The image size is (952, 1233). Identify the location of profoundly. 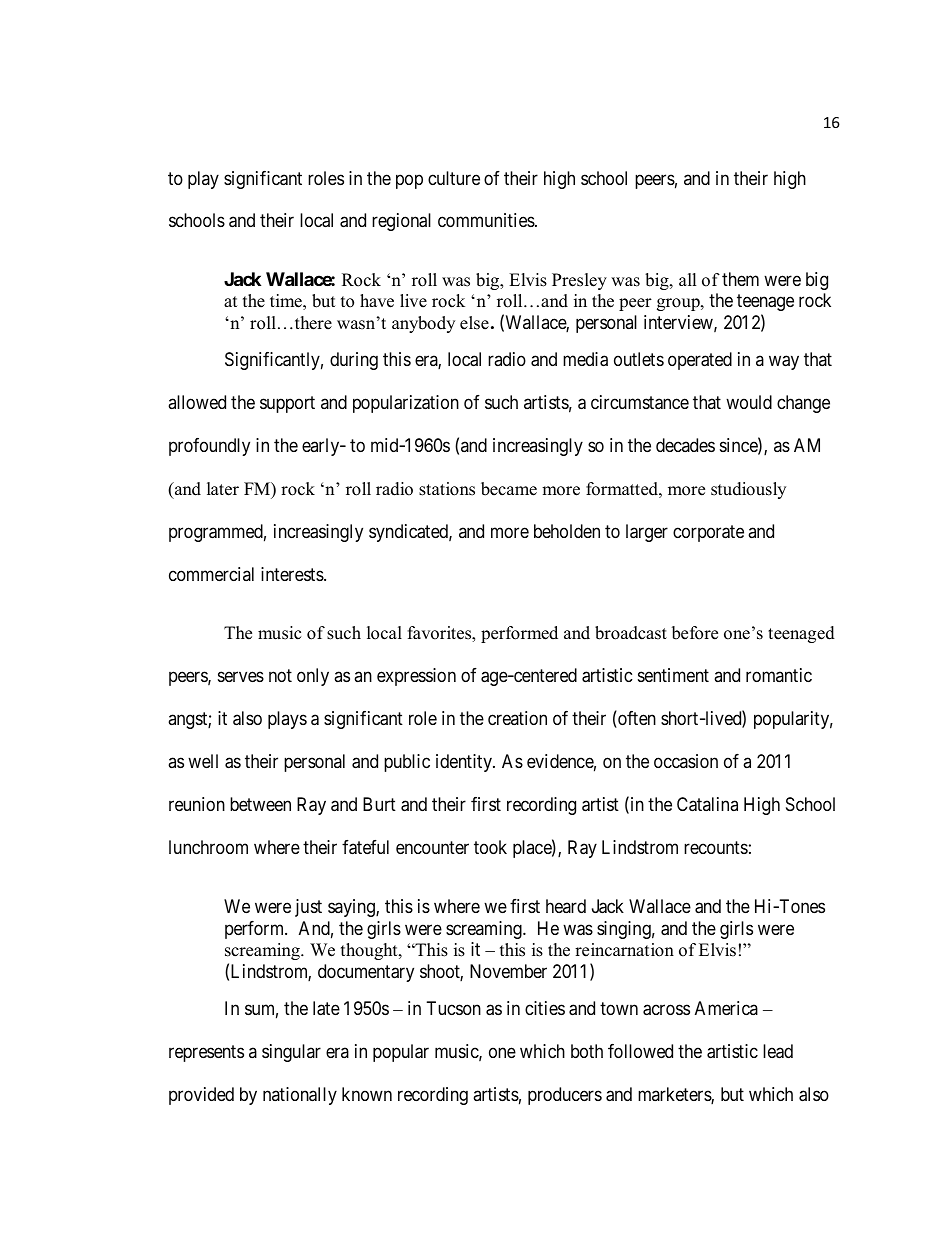
(209, 447).
